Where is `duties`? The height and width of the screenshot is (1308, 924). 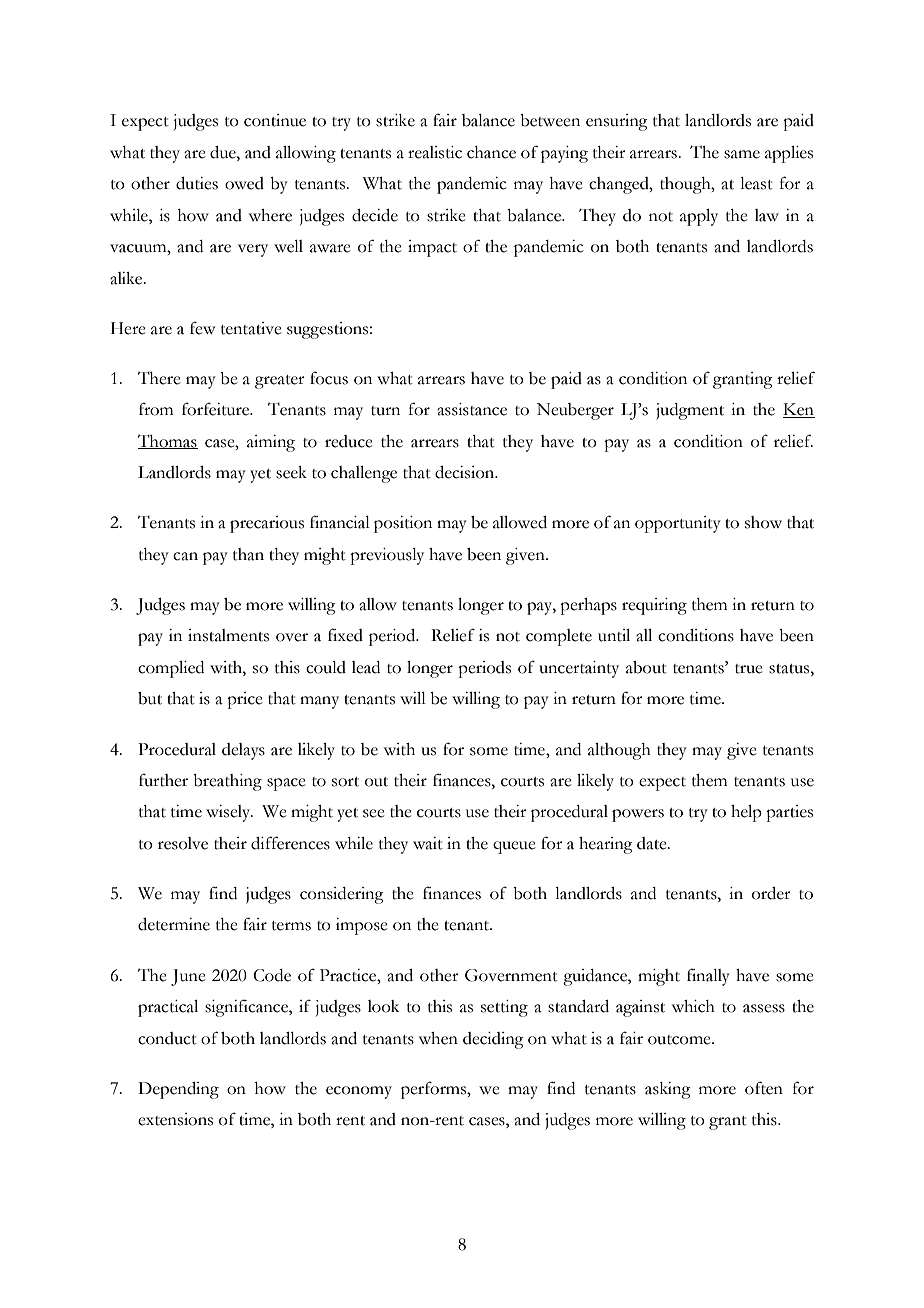 duties is located at coordinates (197, 183).
